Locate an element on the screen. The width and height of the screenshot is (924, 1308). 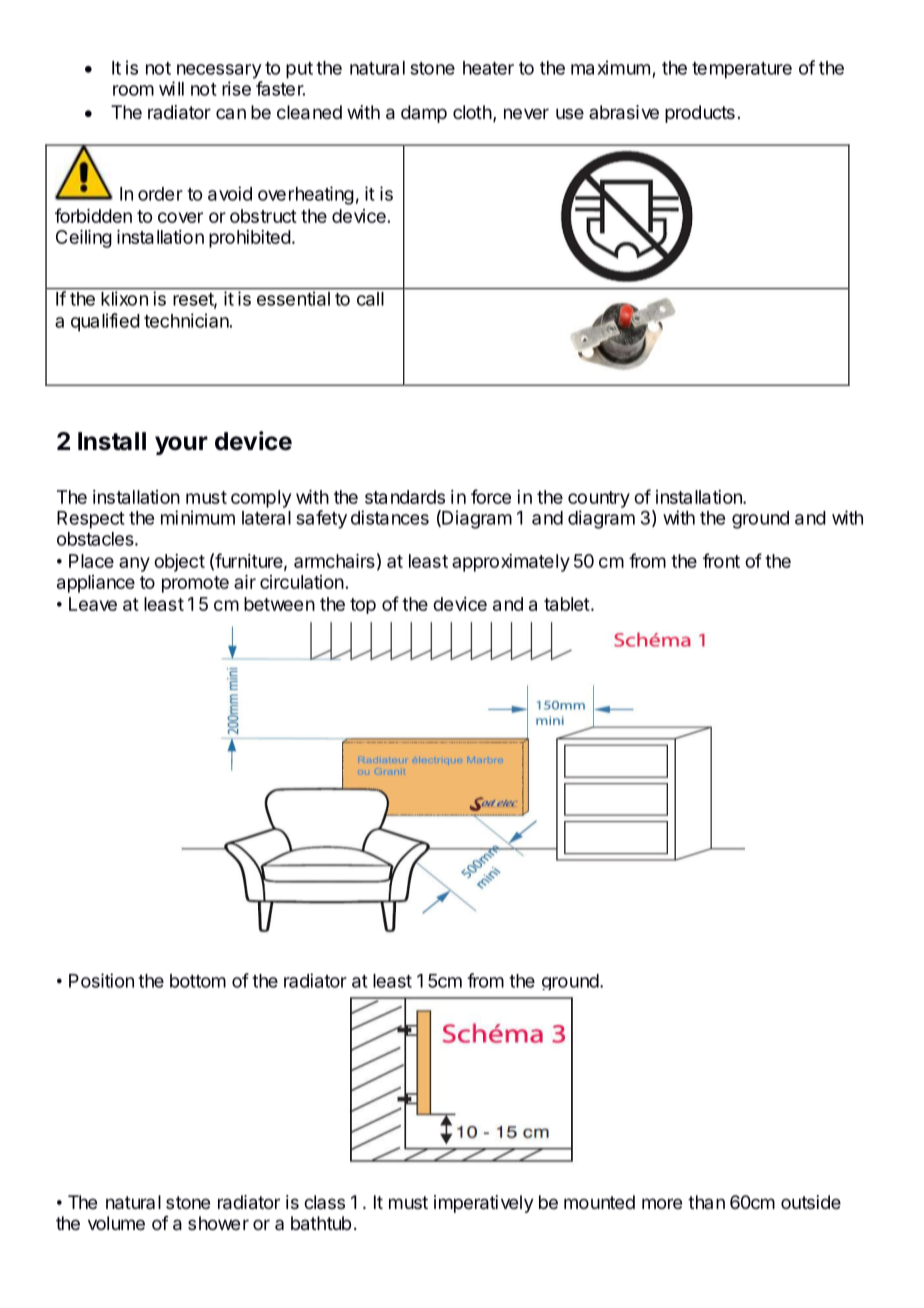
products is located at coordinates (700, 114).
